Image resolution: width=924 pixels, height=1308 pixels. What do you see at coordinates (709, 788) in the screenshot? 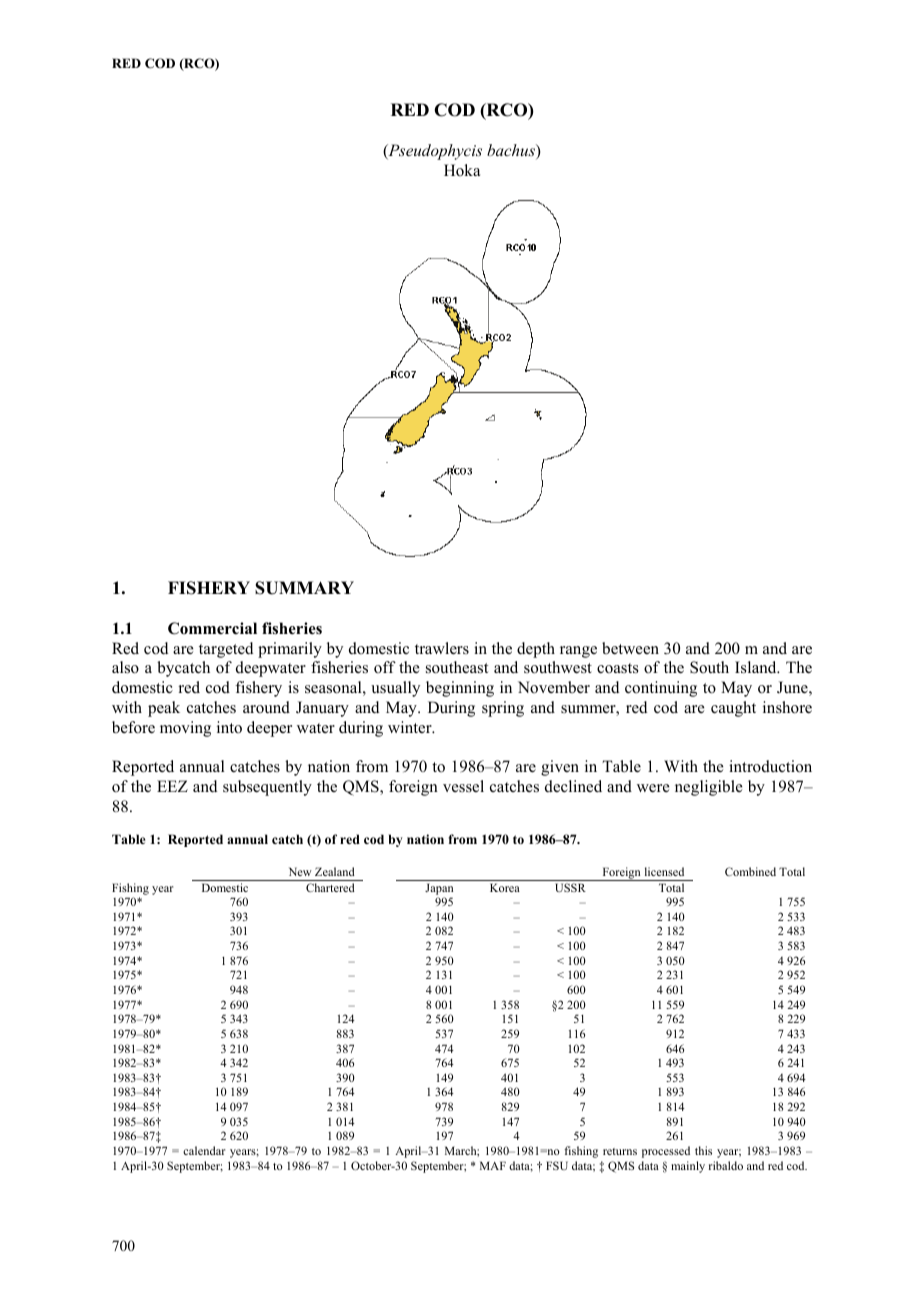
I see `negligible` at bounding box center [709, 788].
